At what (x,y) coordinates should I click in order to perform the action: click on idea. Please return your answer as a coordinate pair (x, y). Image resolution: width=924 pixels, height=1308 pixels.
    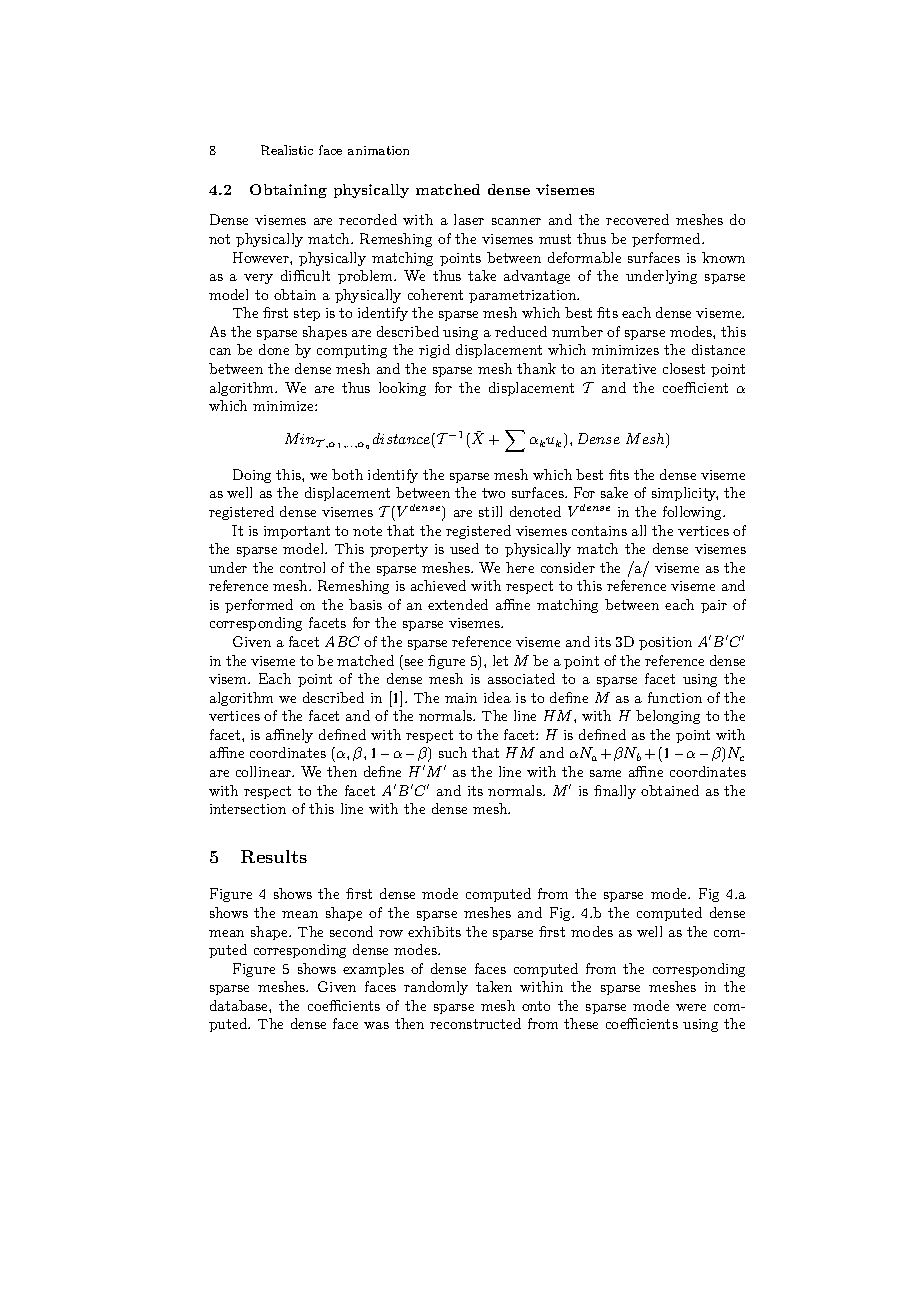
    Looking at the image, I should click on (497, 697).
